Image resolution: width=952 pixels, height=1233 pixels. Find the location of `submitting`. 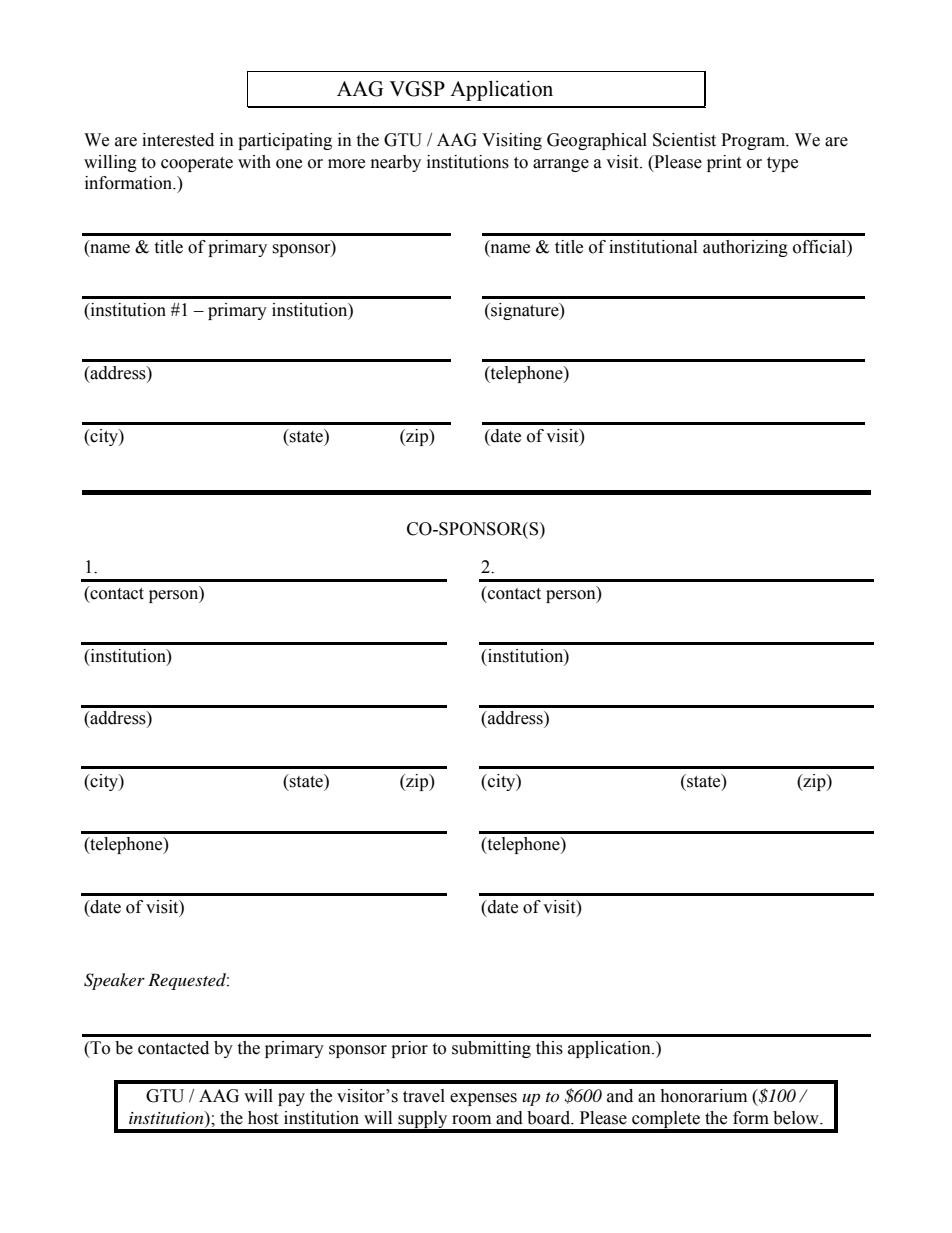

submitting is located at coordinates (491, 1049).
